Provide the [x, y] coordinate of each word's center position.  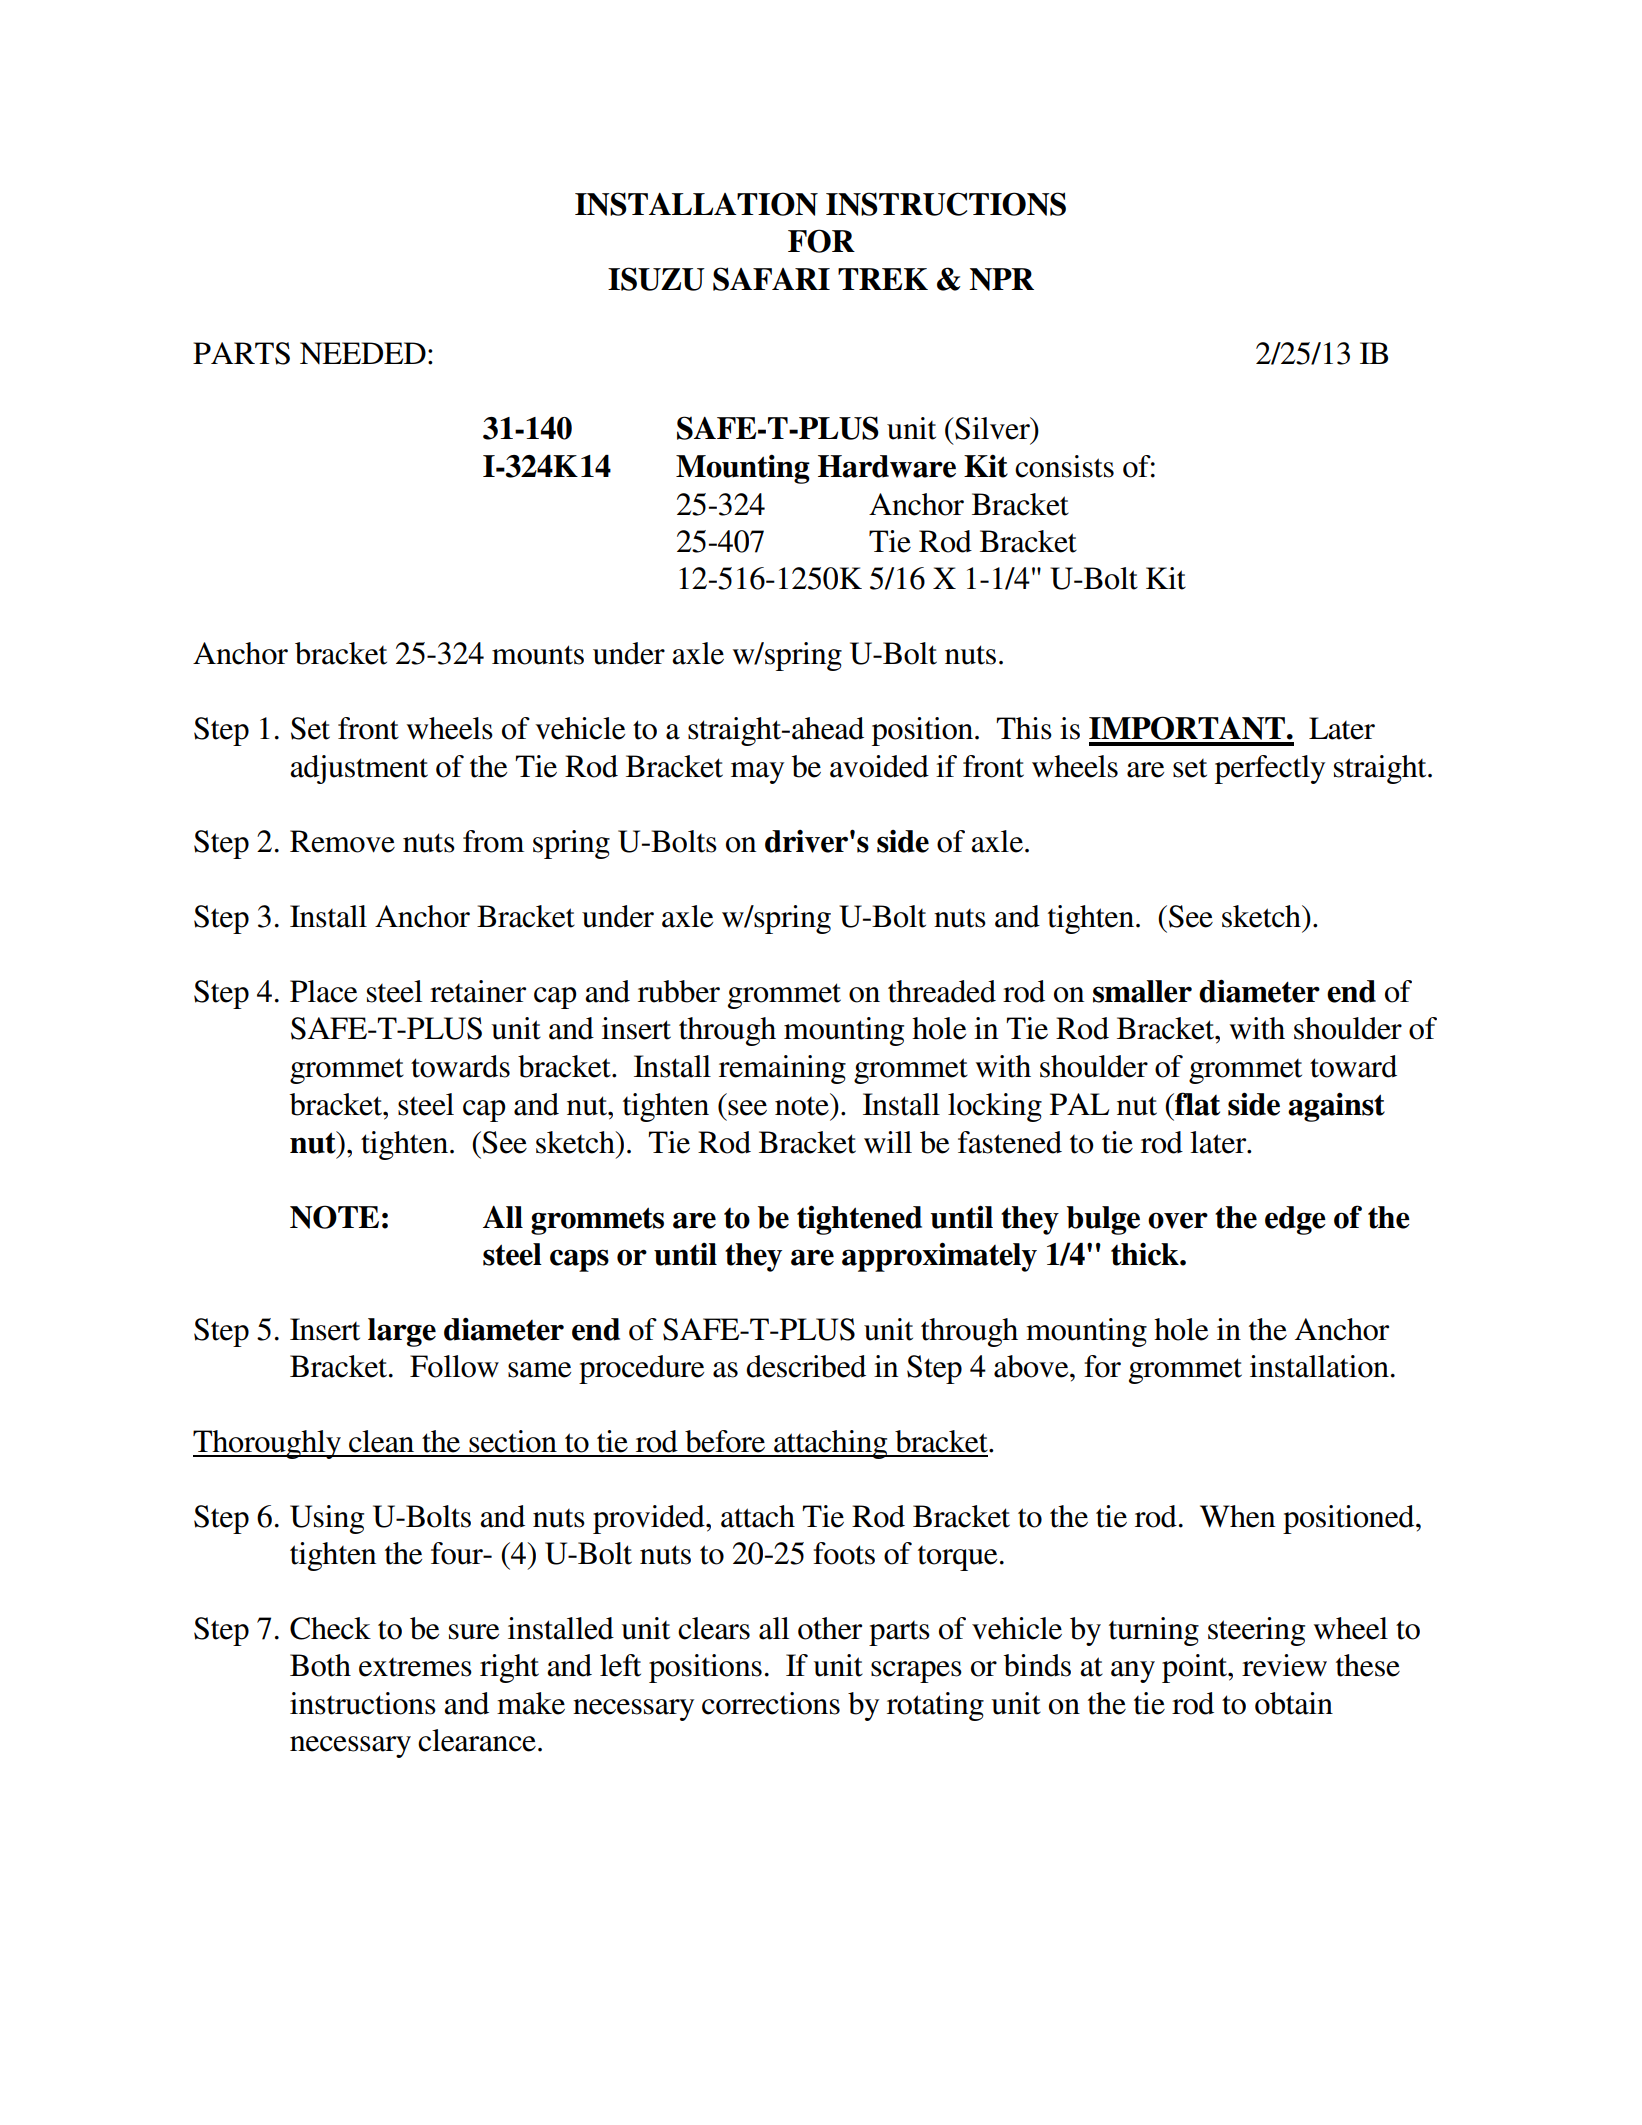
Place [323, 991]
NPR [1001, 279]
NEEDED [363, 353]
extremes [415, 1667]
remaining [782, 1069]
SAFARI [771, 279]
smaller [1142, 991]
